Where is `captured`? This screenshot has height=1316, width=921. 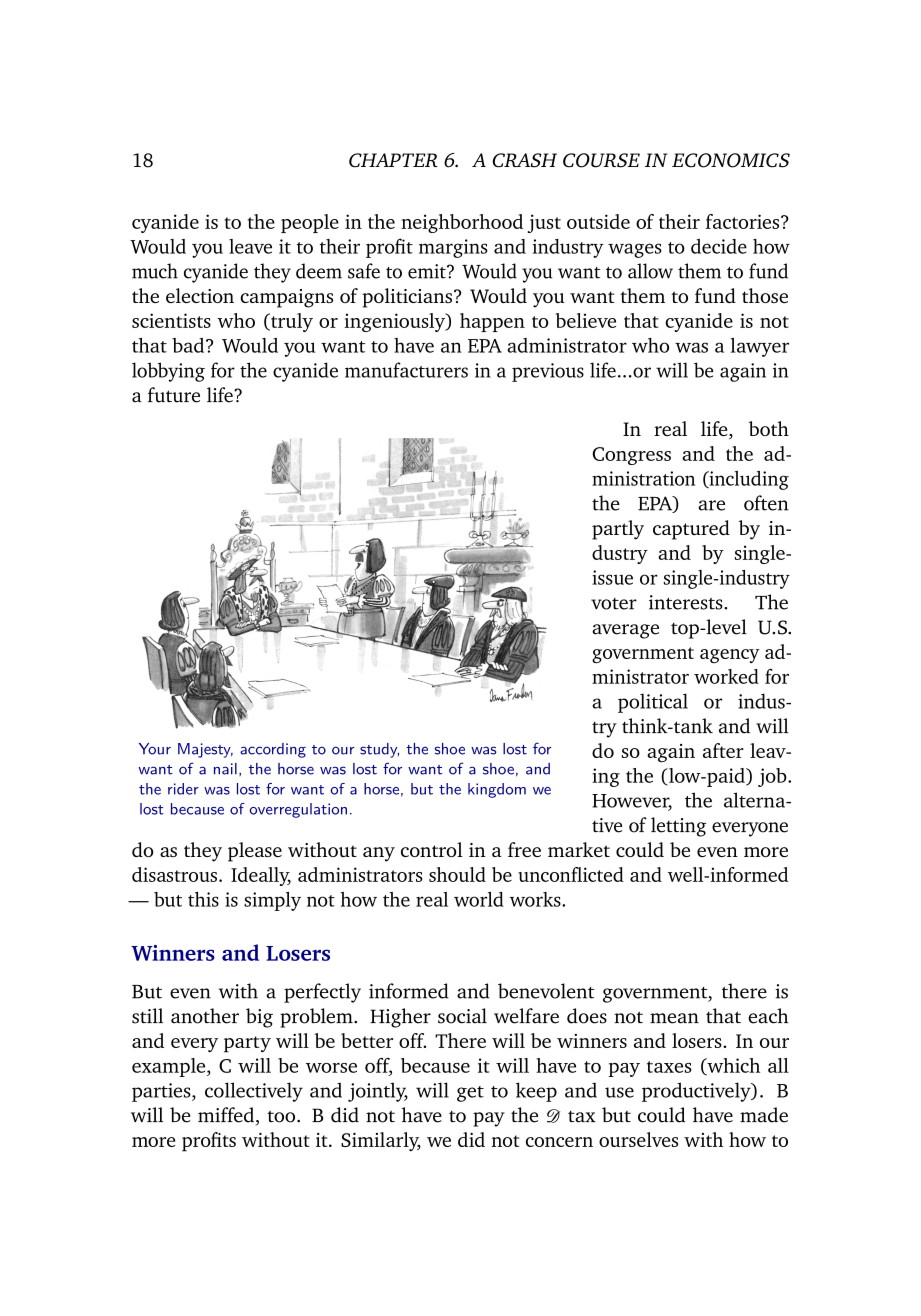
captured is located at coordinates (691, 530).
